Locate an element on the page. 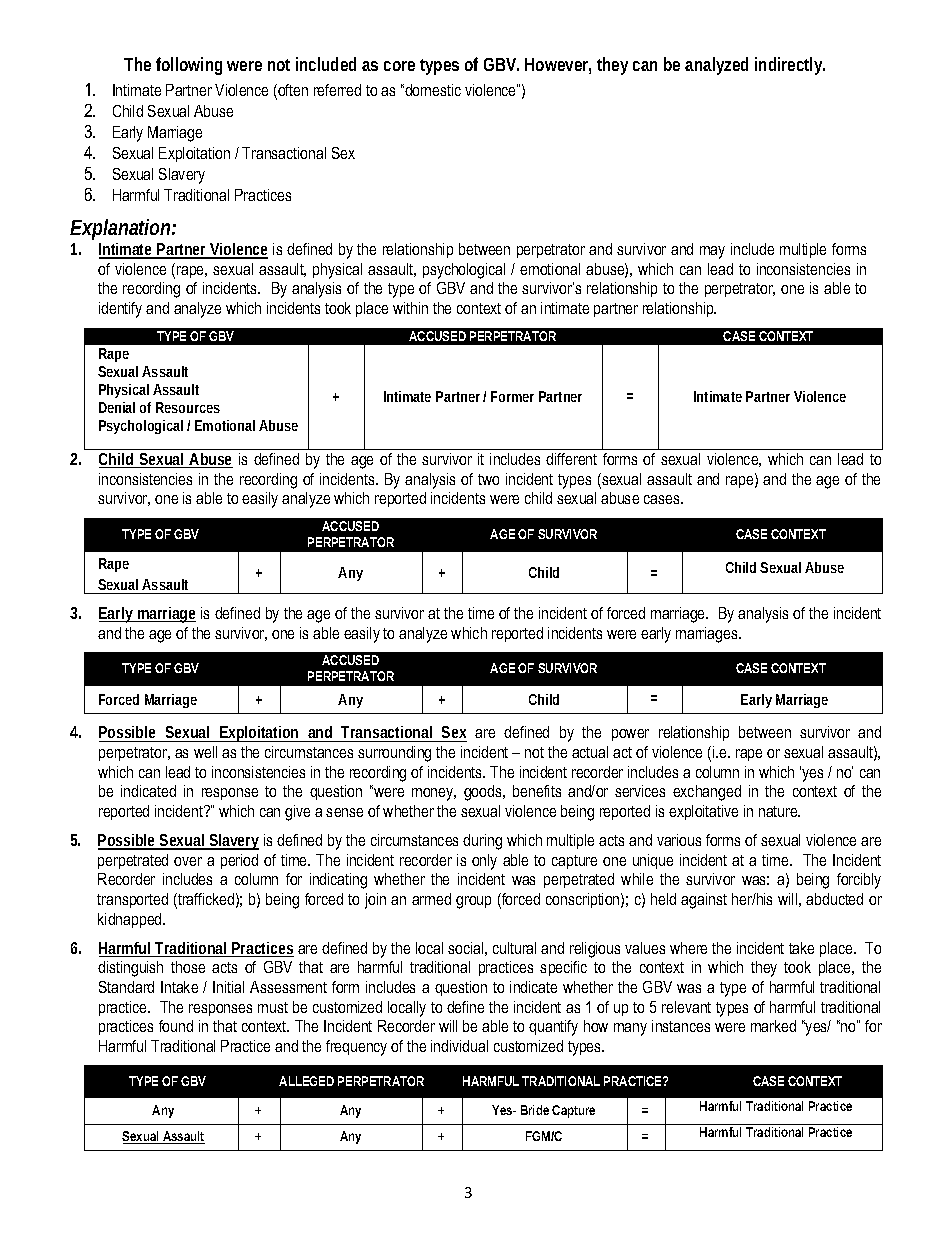 Image resolution: width=952 pixels, height=1233 pixels. However is located at coordinates (558, 66).
